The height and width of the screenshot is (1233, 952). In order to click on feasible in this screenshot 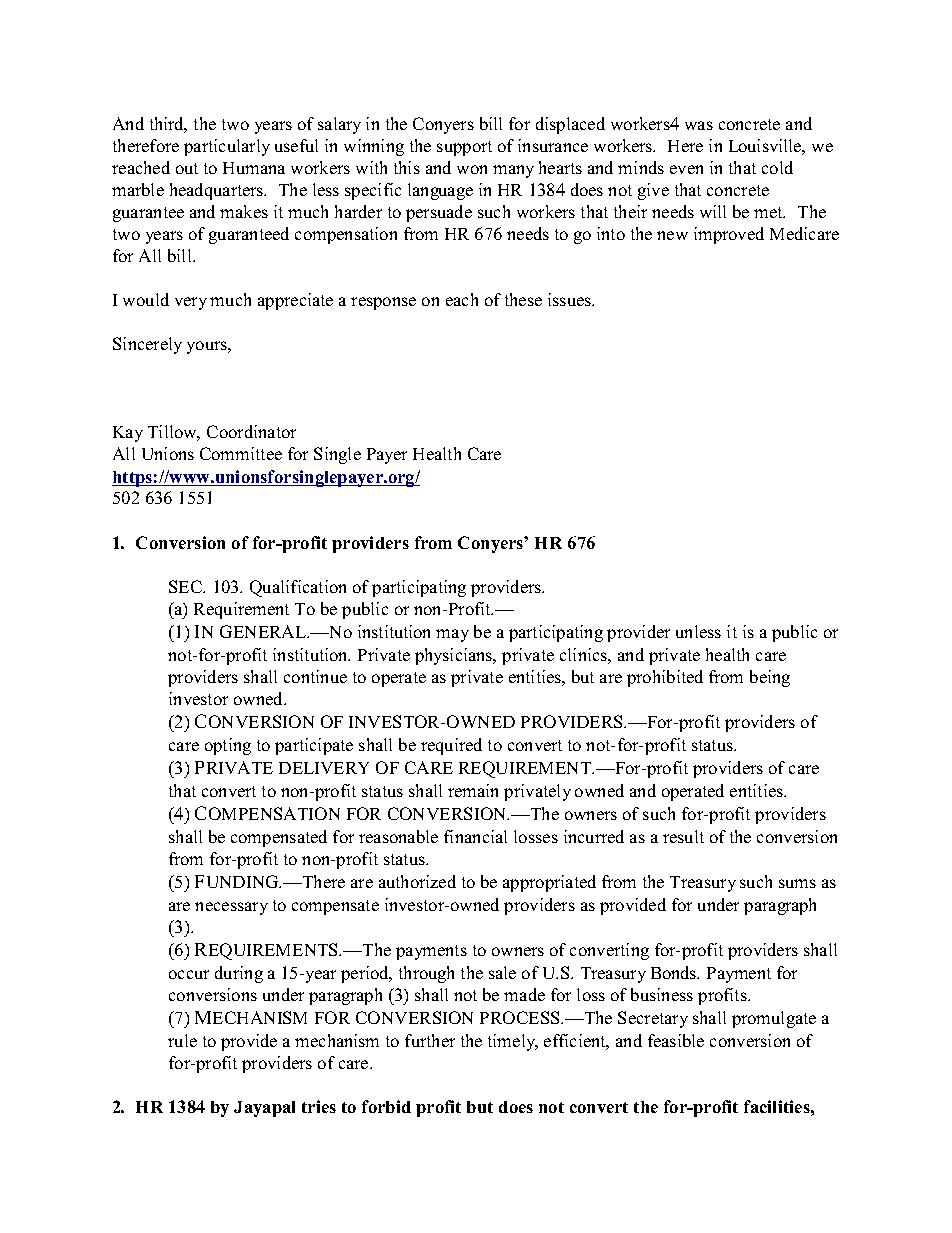, I will do `click(676, 1040)`.
